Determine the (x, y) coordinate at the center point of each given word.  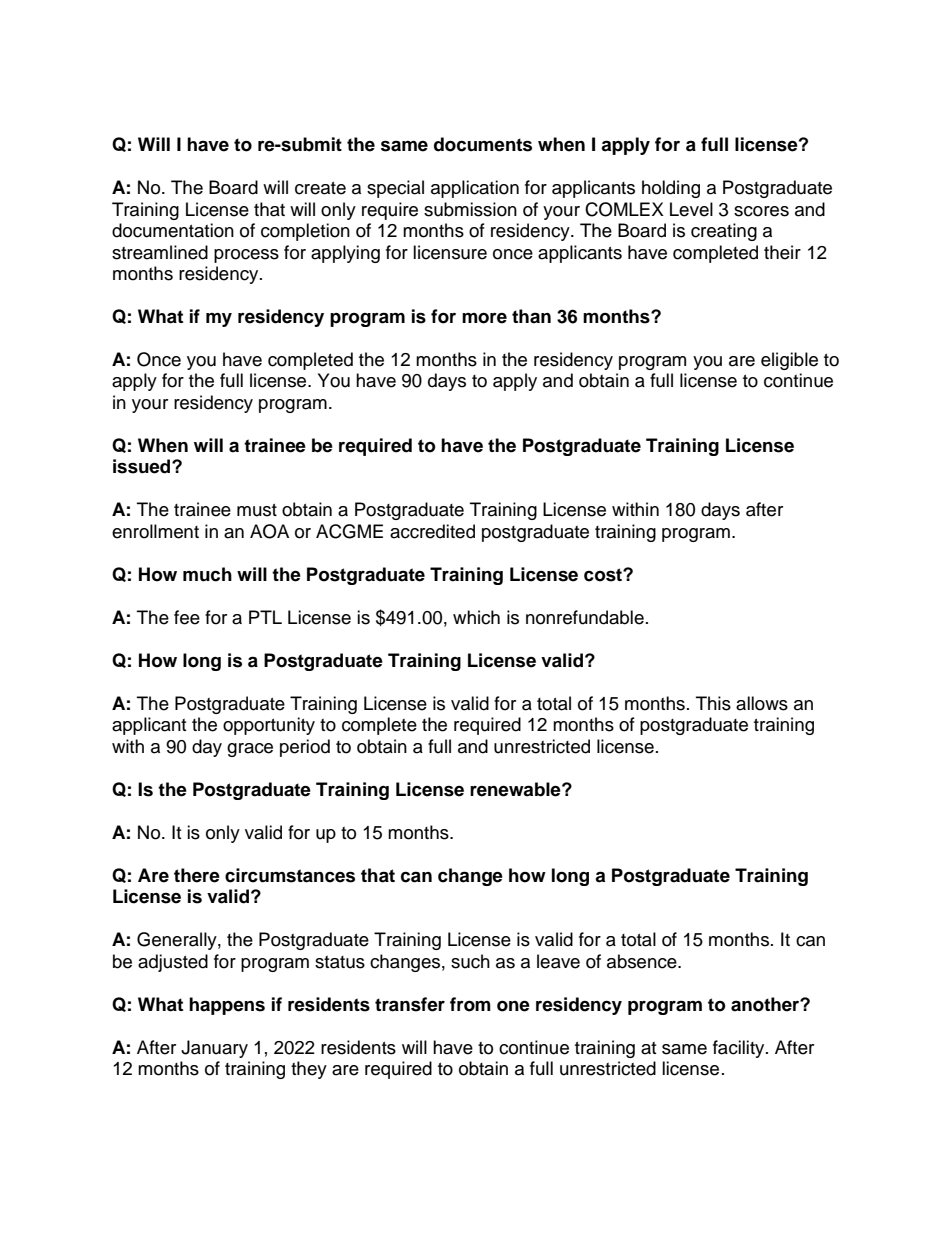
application (475, 189)
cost (604, 575)
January (214, 1049)
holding (671, 189)
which (476, 617)
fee (187, 617)
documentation (173, 230)
